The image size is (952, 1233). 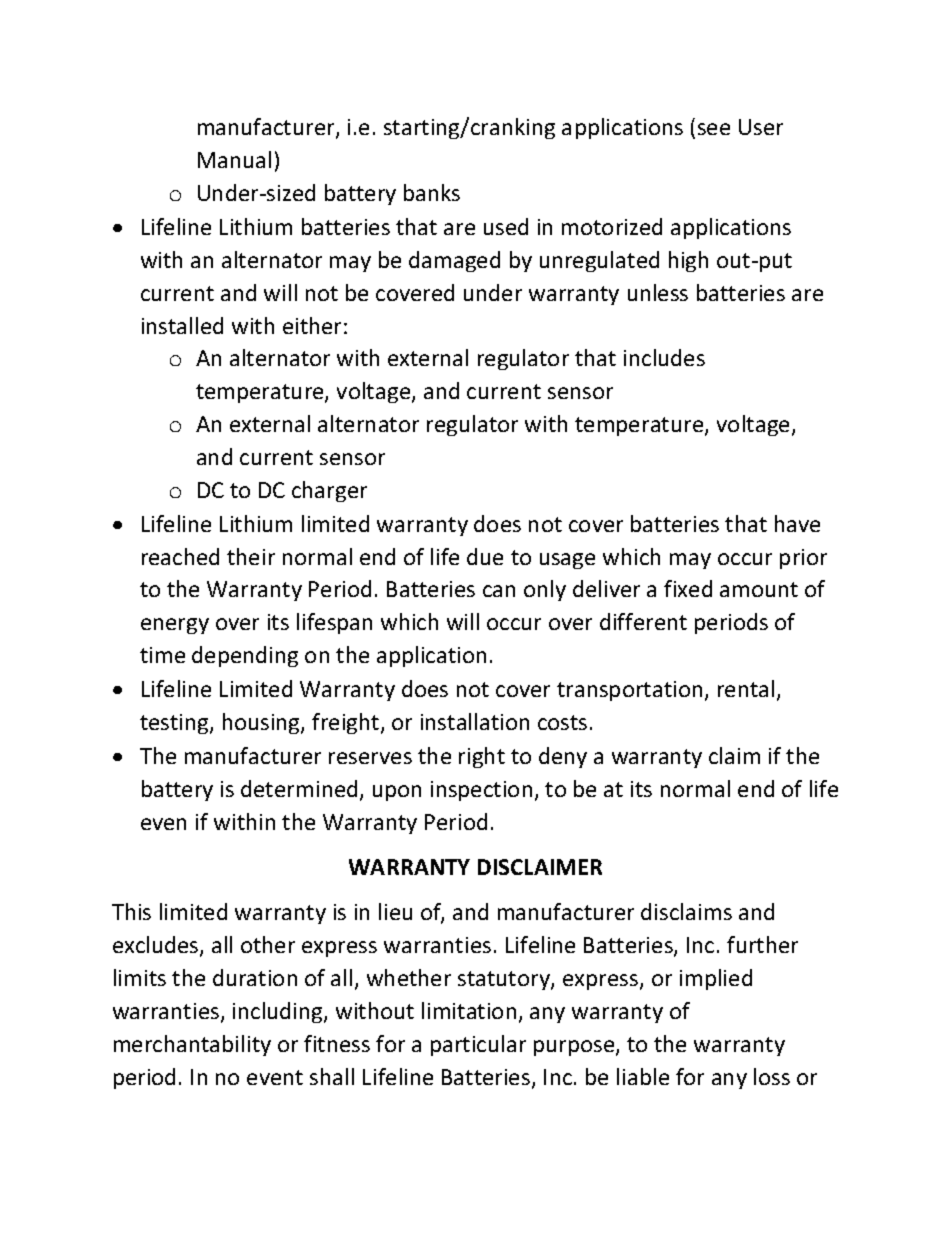 What do you see at coordinates (299, 788) in the screenshot?
I see `determined` at bounding box center [299, 788].
